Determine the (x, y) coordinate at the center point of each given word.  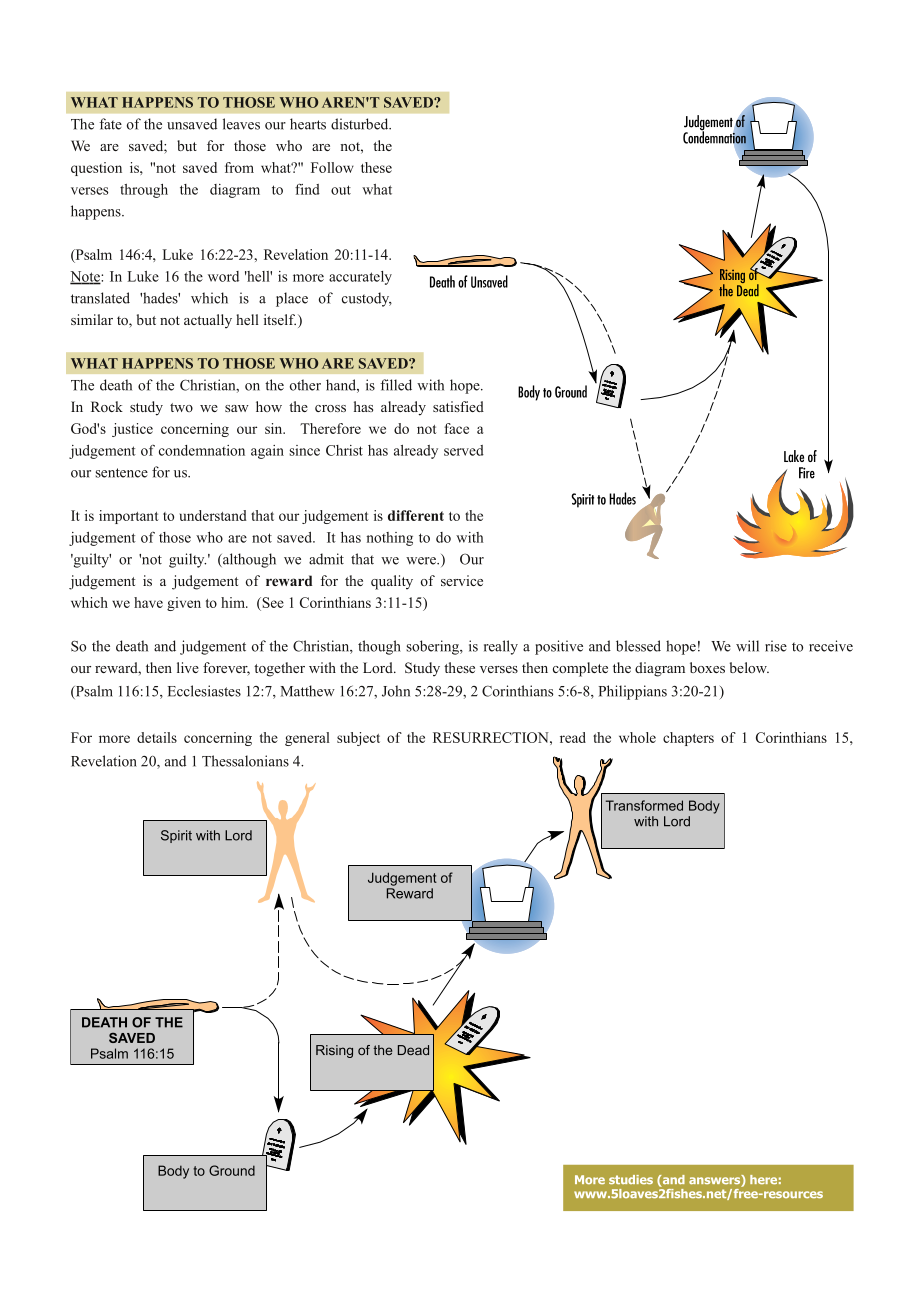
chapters (688, 739)
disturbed (361, 124)
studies (631, 1179)
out (341, 190)
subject (358, 739)
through (144, 191)
